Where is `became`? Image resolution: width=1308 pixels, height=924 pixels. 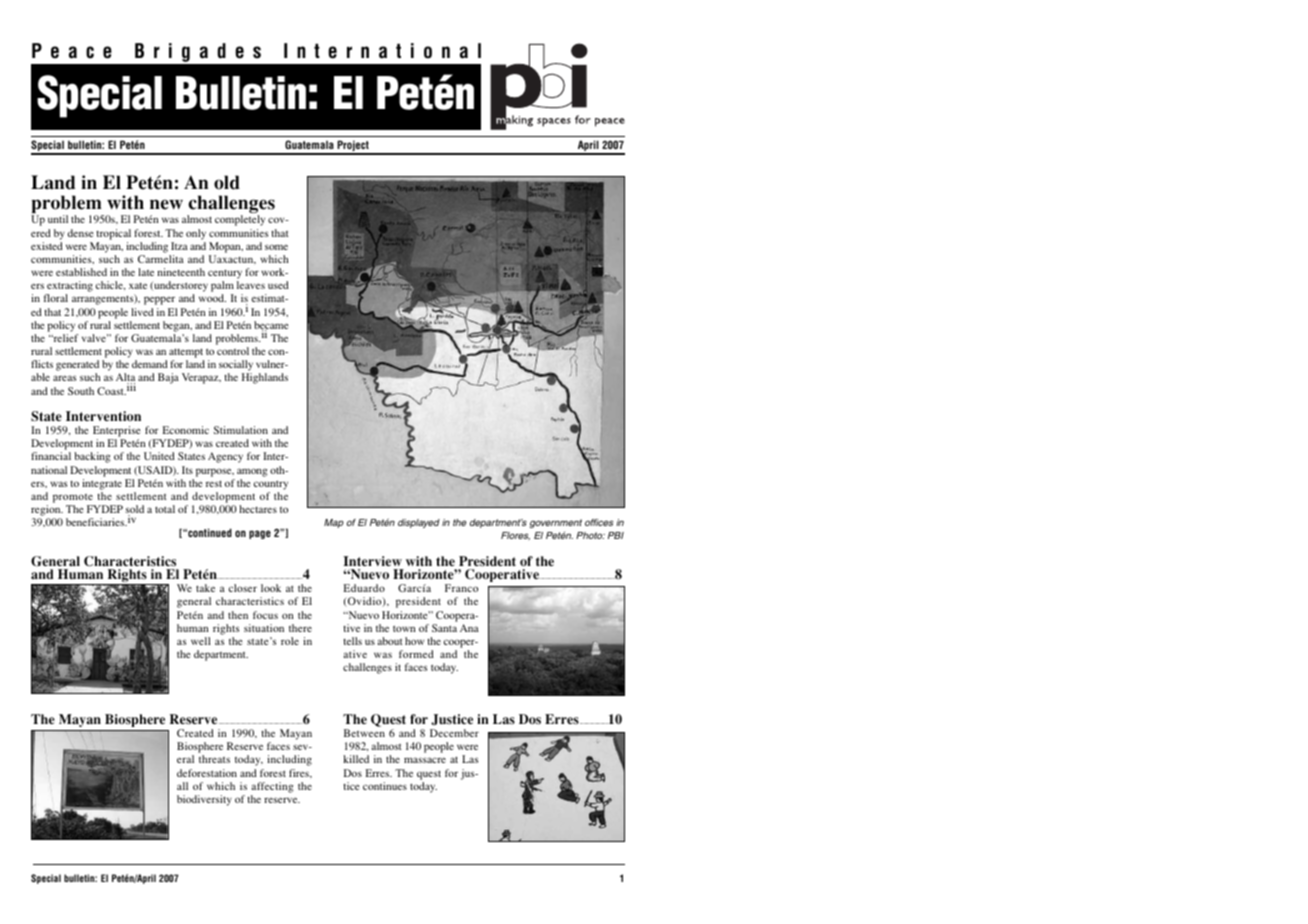
became is located at coordinates (271, 326).
